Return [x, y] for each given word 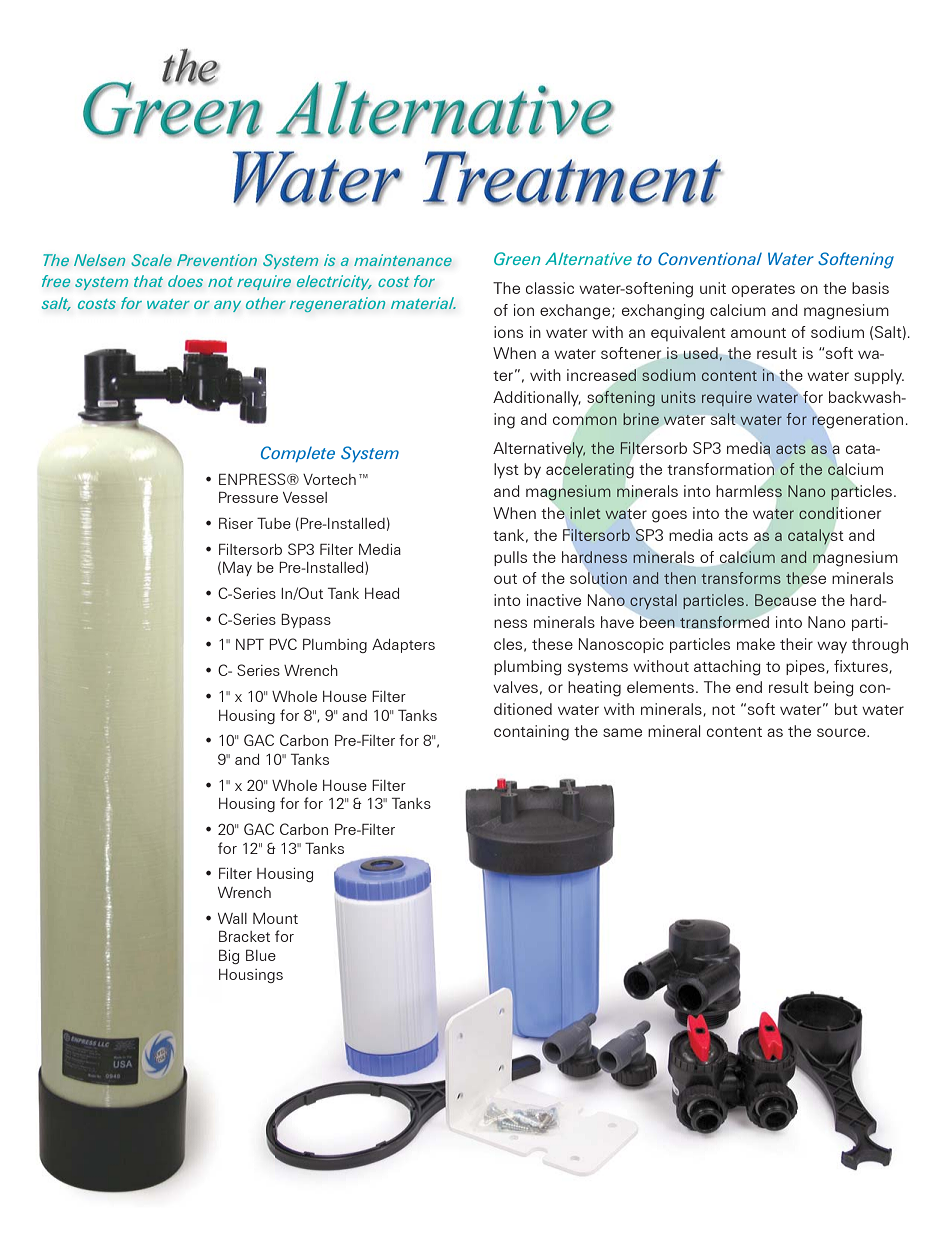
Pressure [248, 497]
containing [531, 733]
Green [517, 258]
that [148, 281]
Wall [232, 918]
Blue [261, 955]
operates [763, 290]
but [846, 709]
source [842, 732]
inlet [585, 513]
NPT [250, 644]
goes [669, 516]
